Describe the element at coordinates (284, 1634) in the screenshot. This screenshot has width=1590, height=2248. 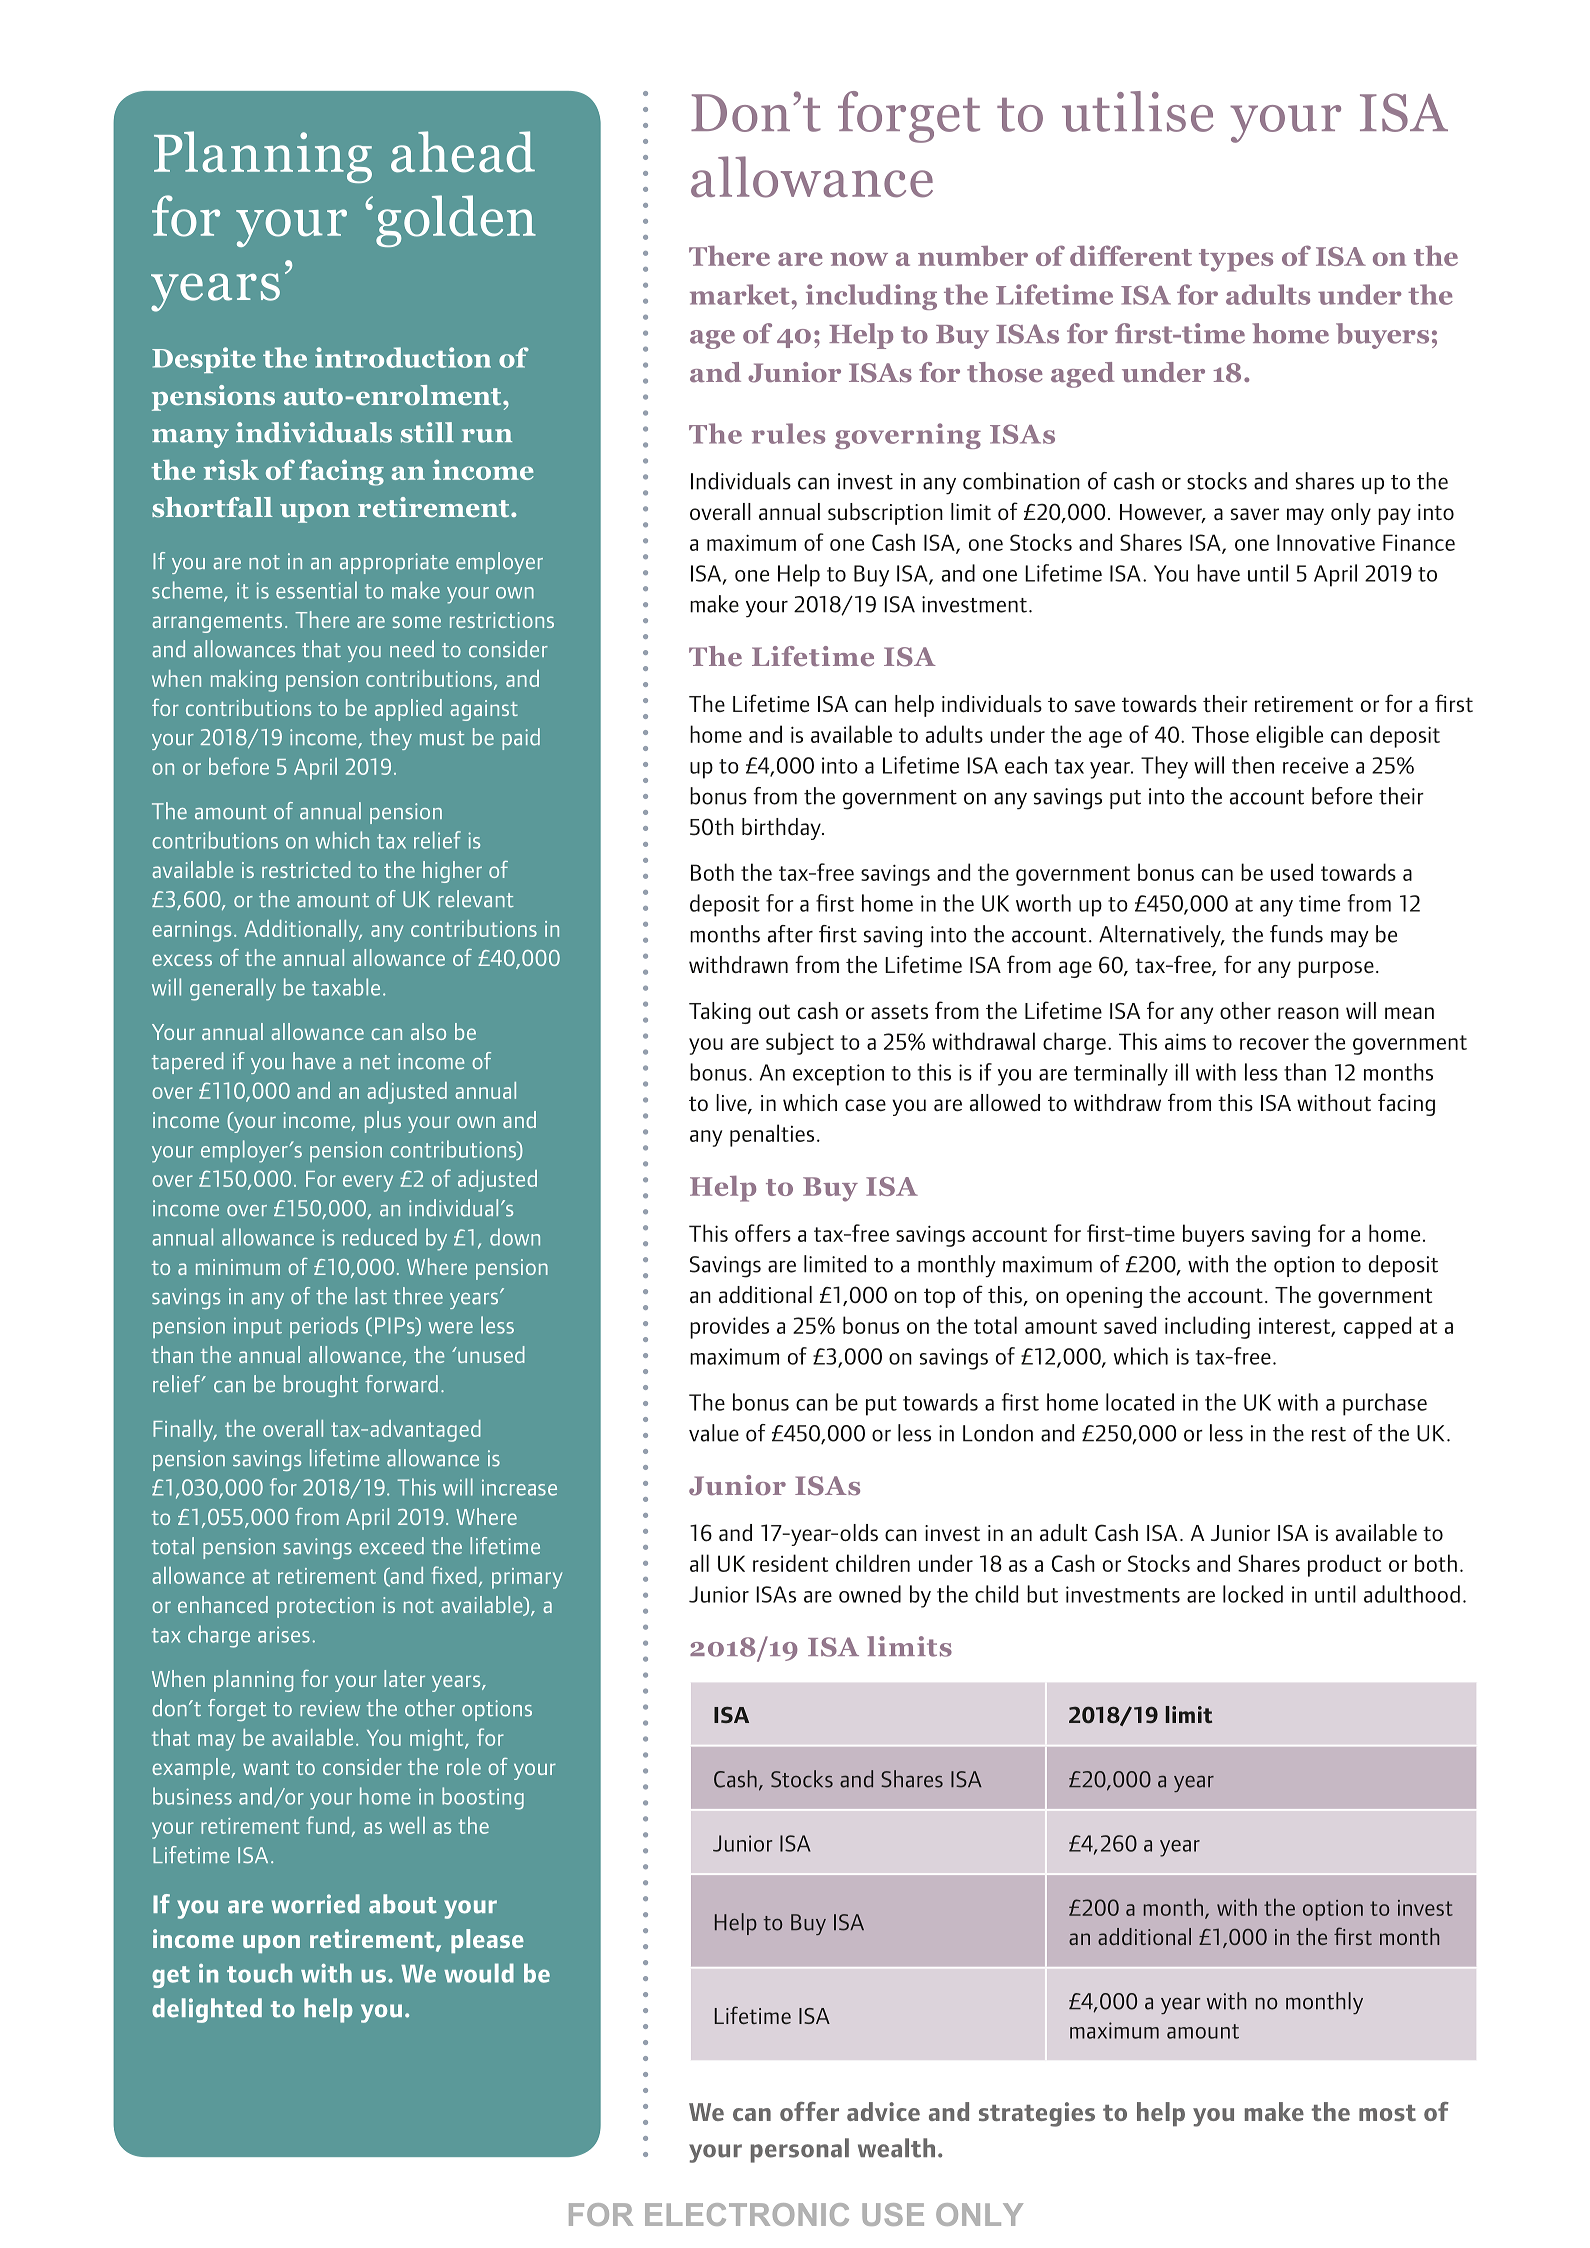
I see `arises` at that location.
